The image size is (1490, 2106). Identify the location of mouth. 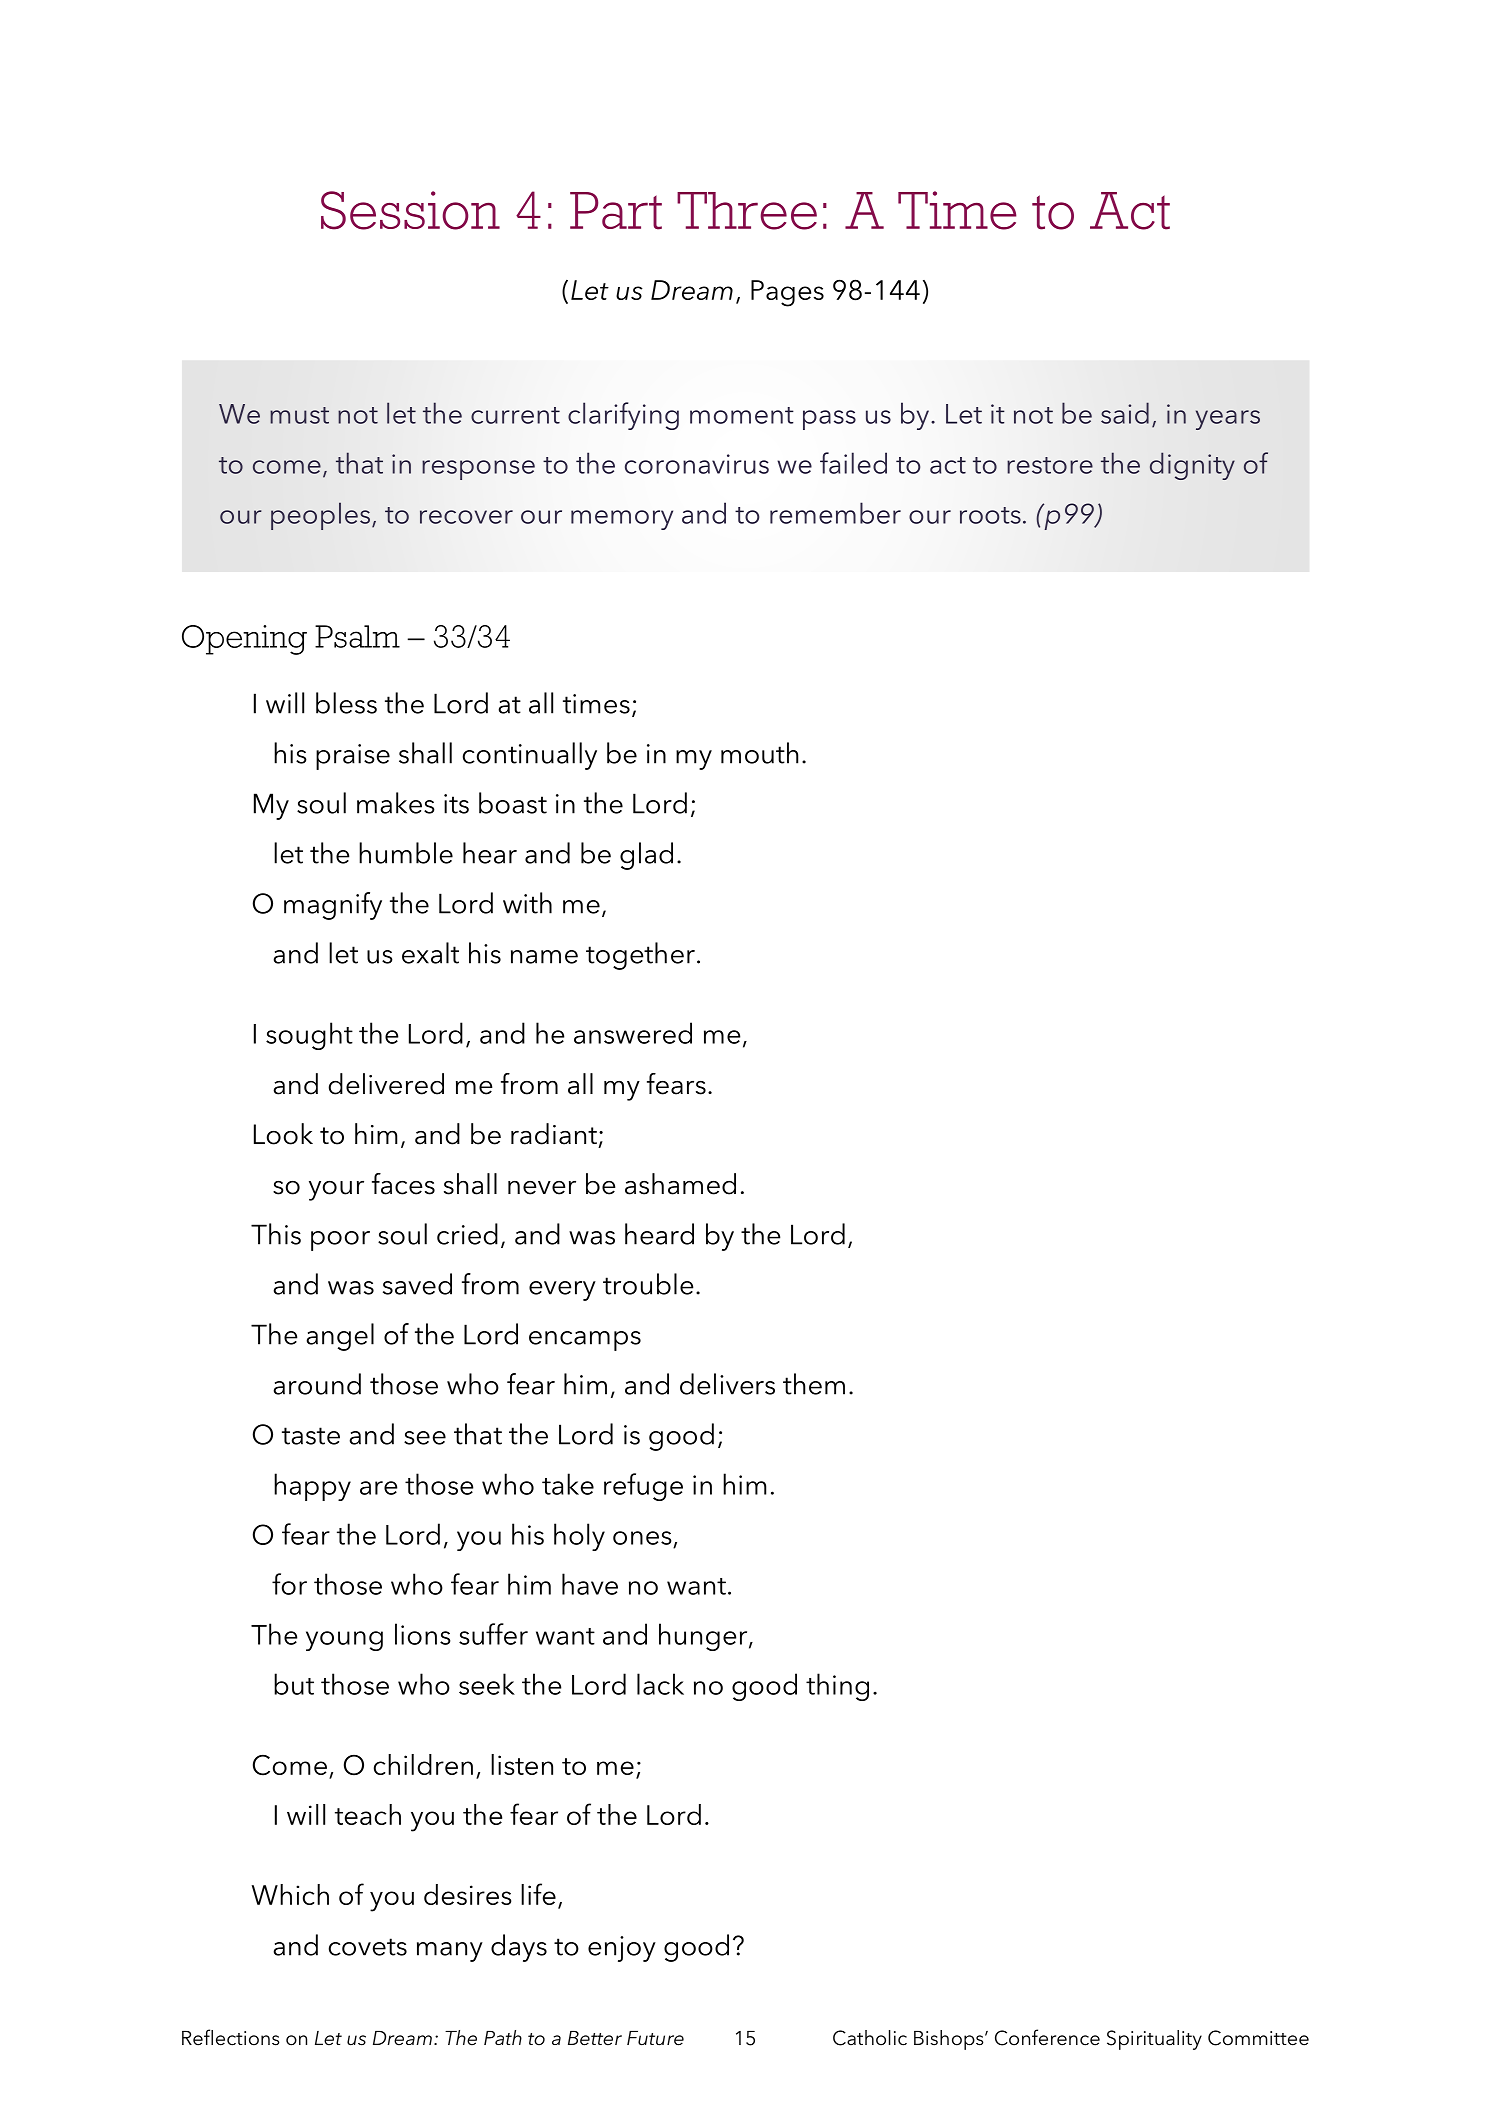
(759, 753).
